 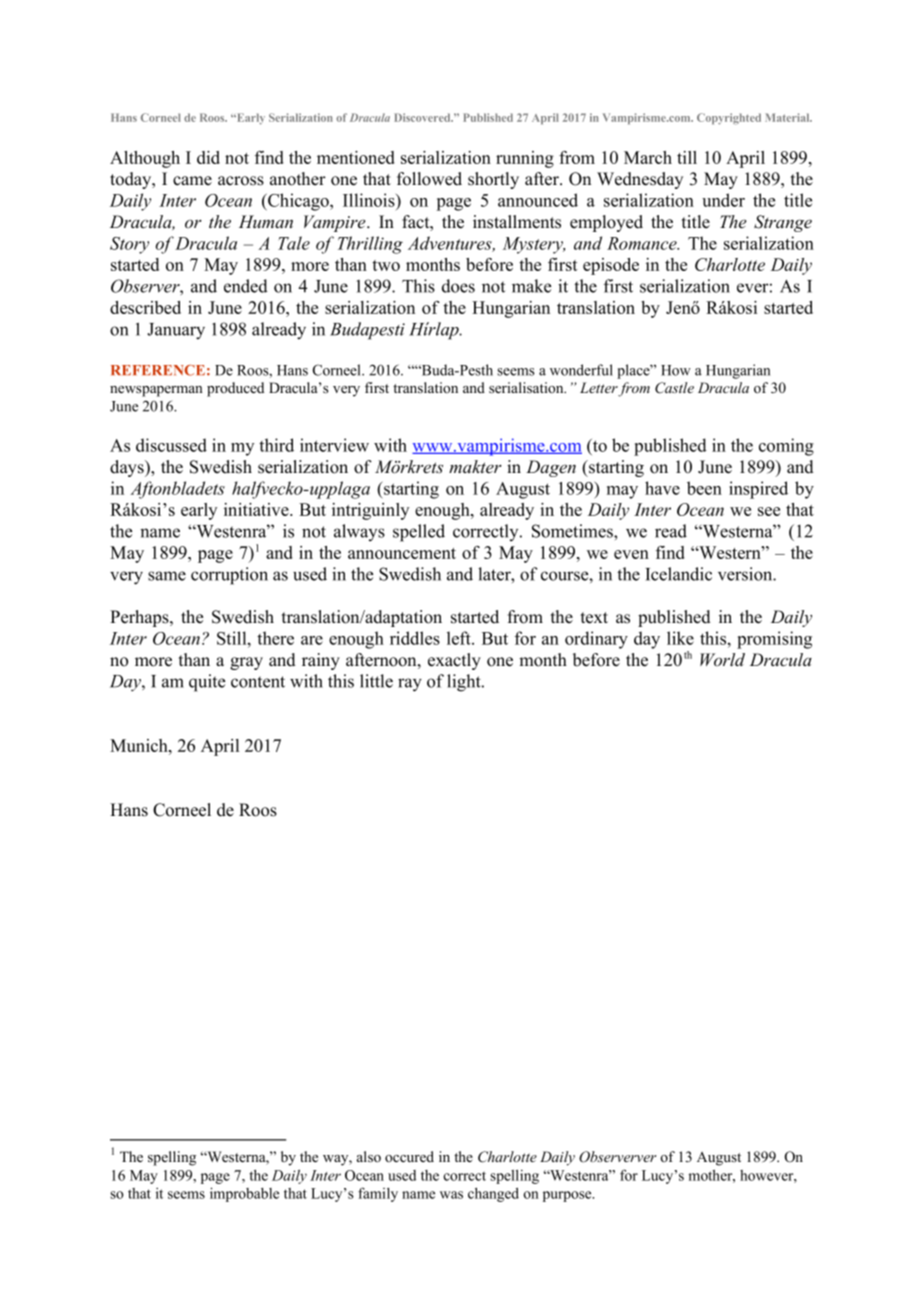 I want to click on followed, so click(x=429, y=179).
